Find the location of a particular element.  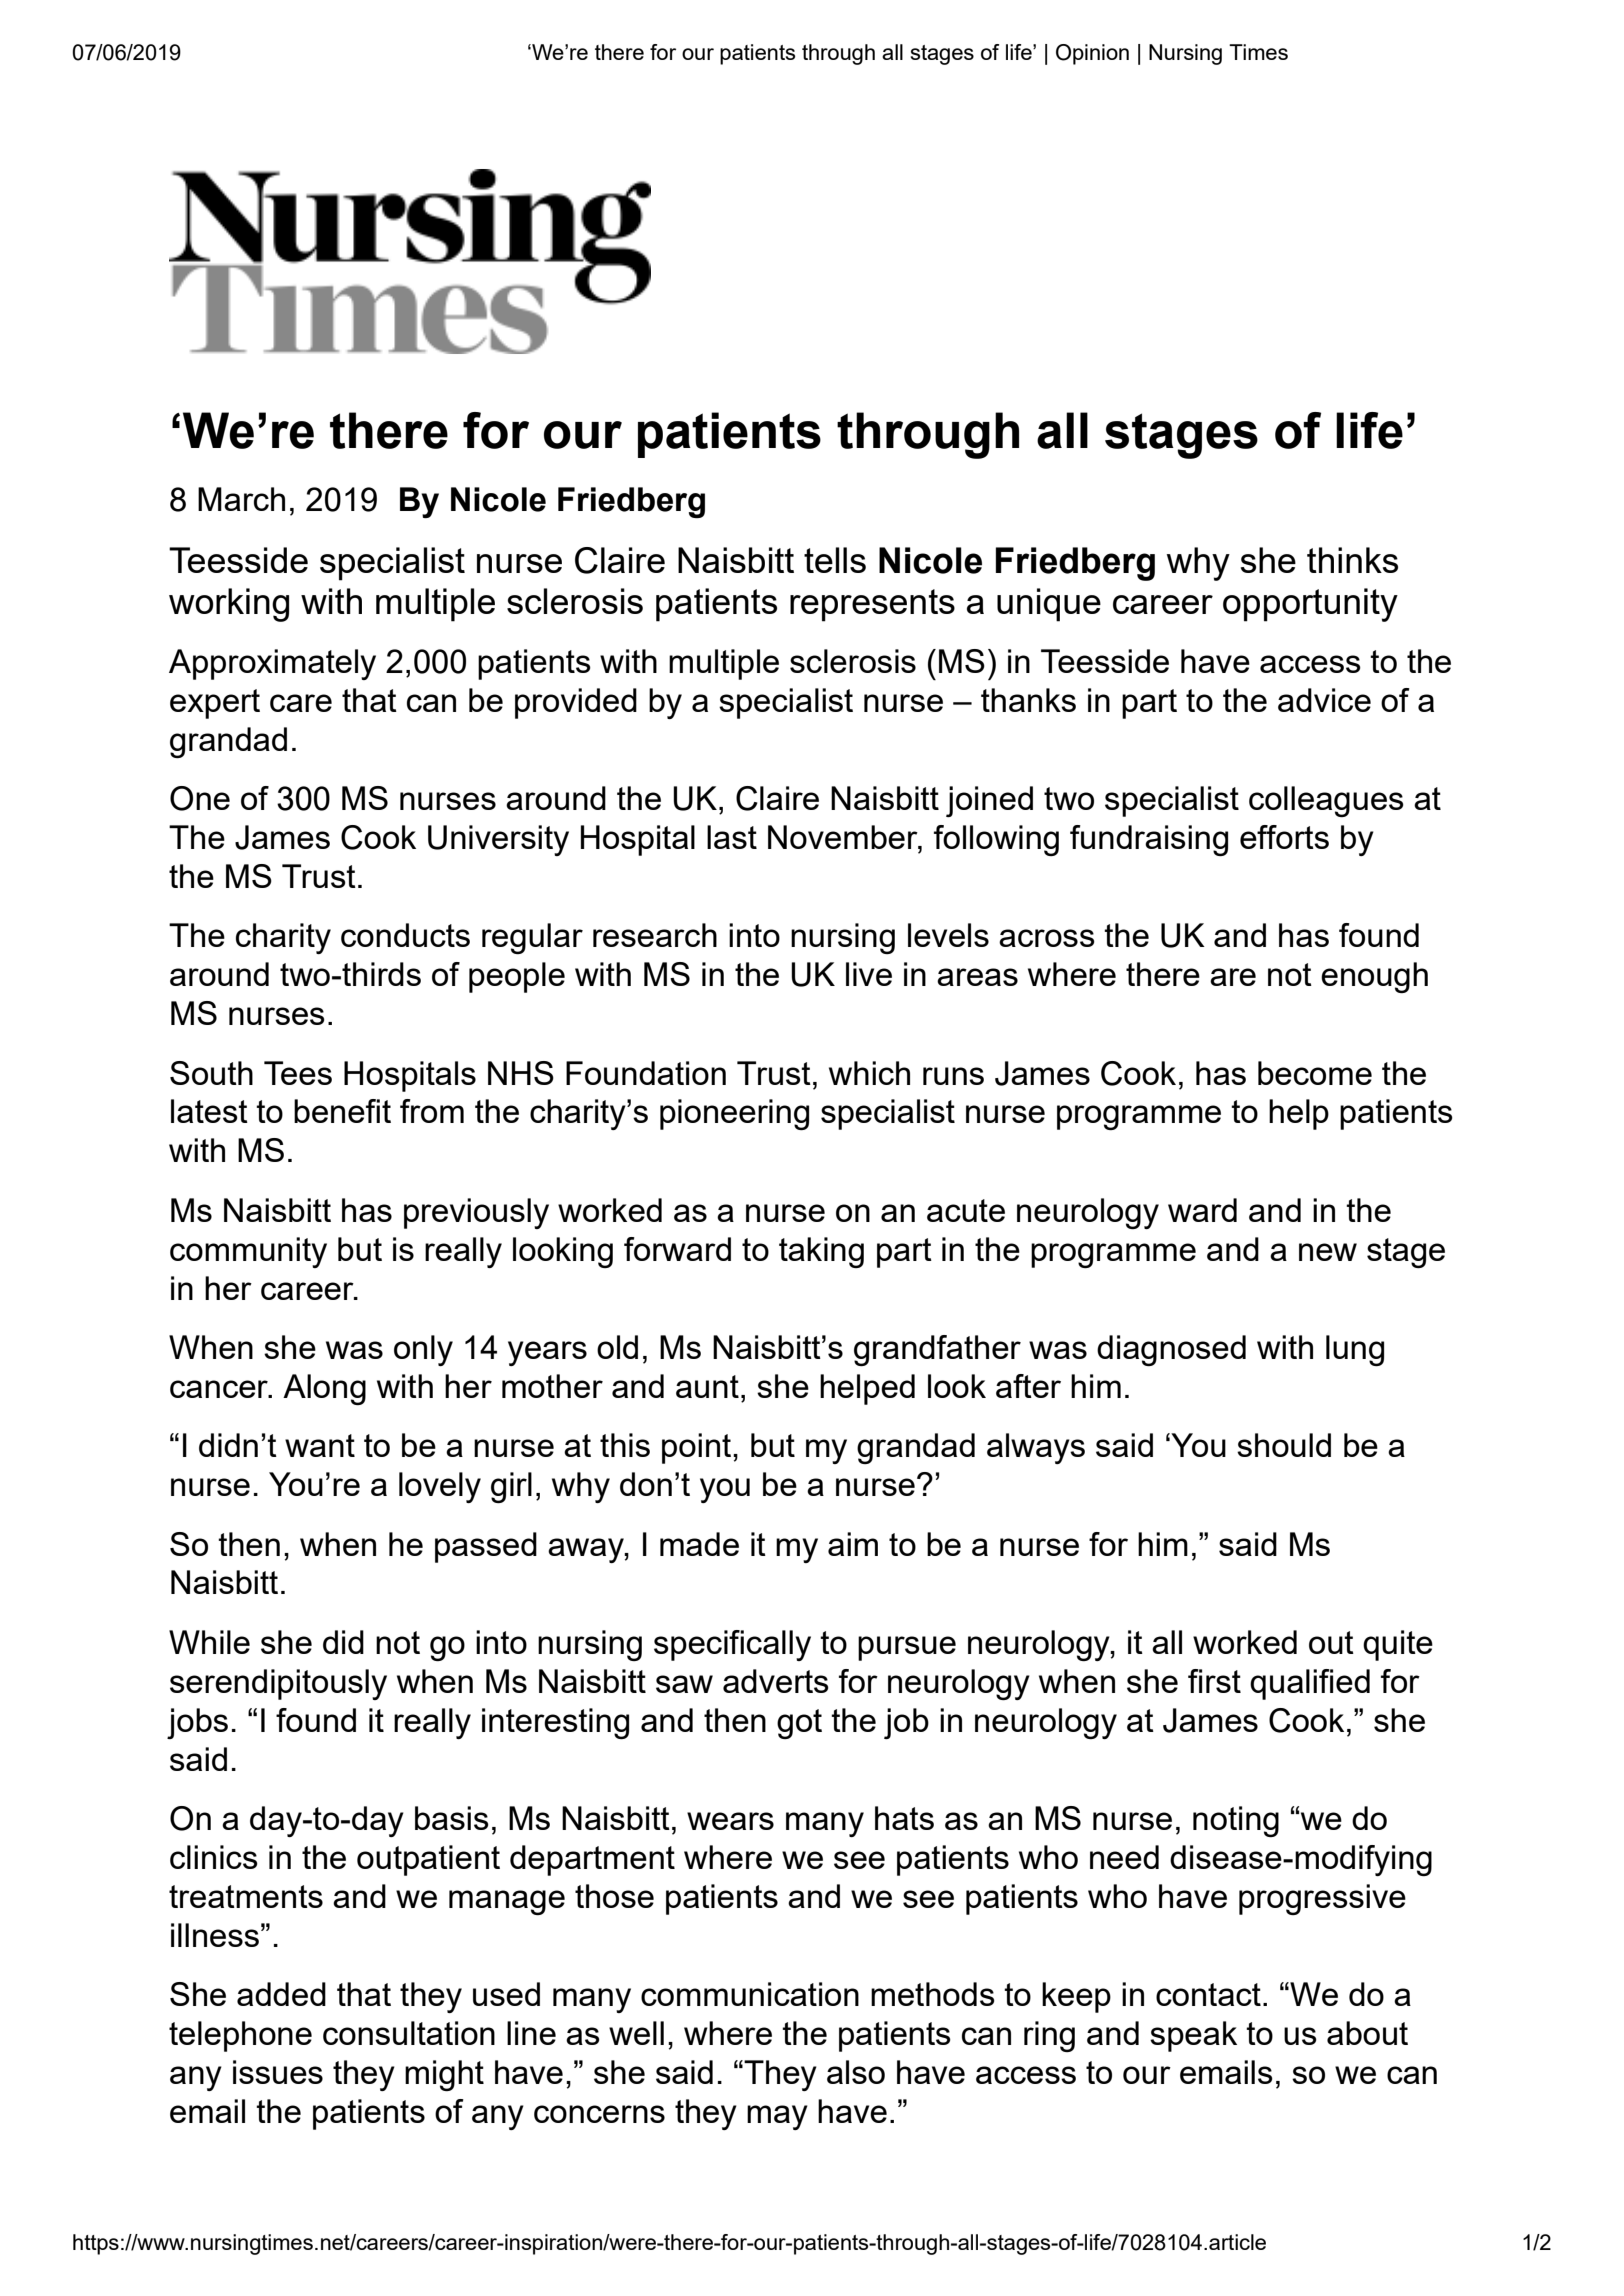

March is located at coordinates (241, 499).
